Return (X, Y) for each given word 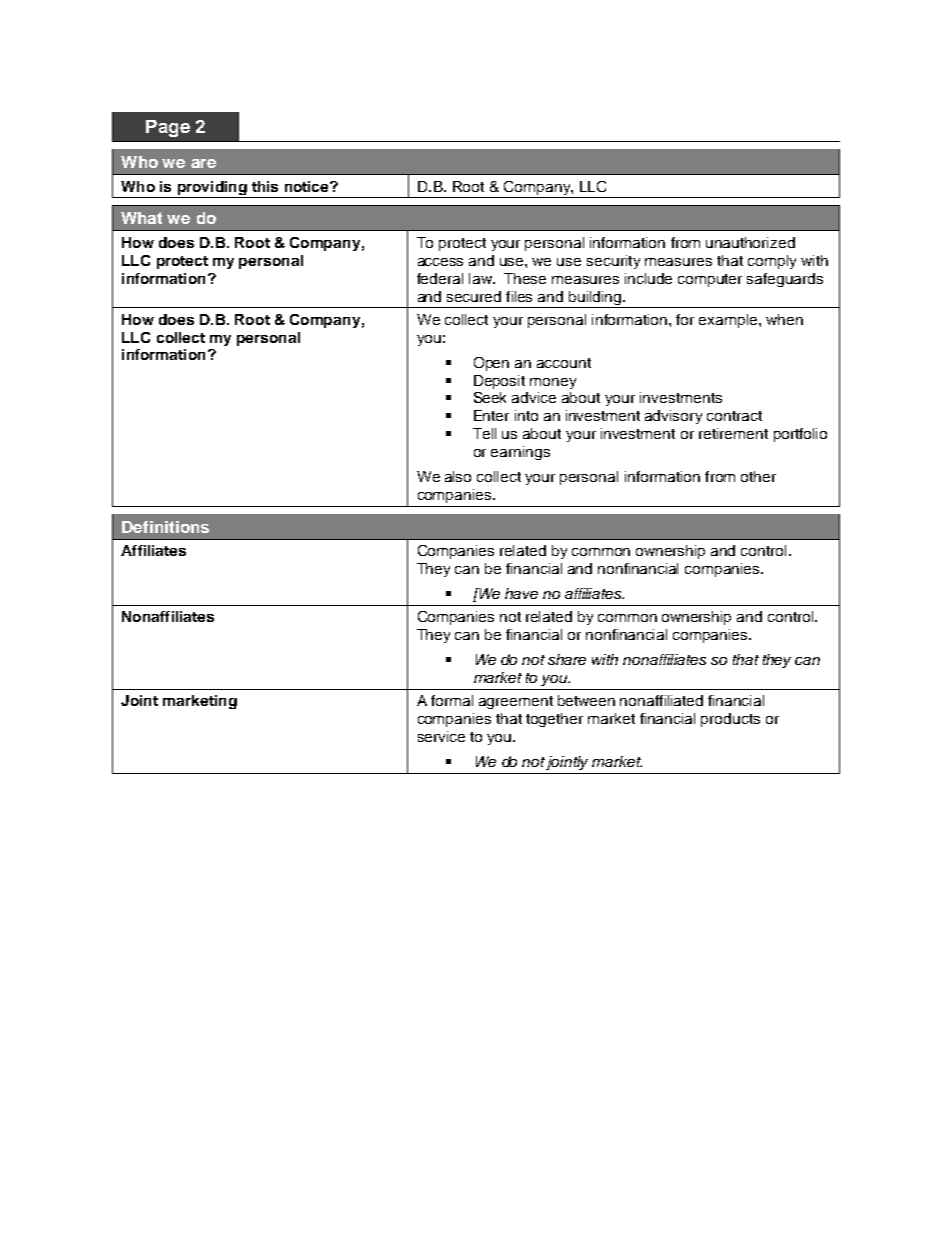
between (586, 700)
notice (308, 186)
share (567, 659)
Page (168, 128)
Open (491, 364)
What (141, 218)
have (521, 593)
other (758, 476)
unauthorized (750, 242)
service (441, 736)
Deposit (499, 382)
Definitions (165, 527)
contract (734, 416)
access (440, 262)
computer (710, 280)
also (458, 476)
